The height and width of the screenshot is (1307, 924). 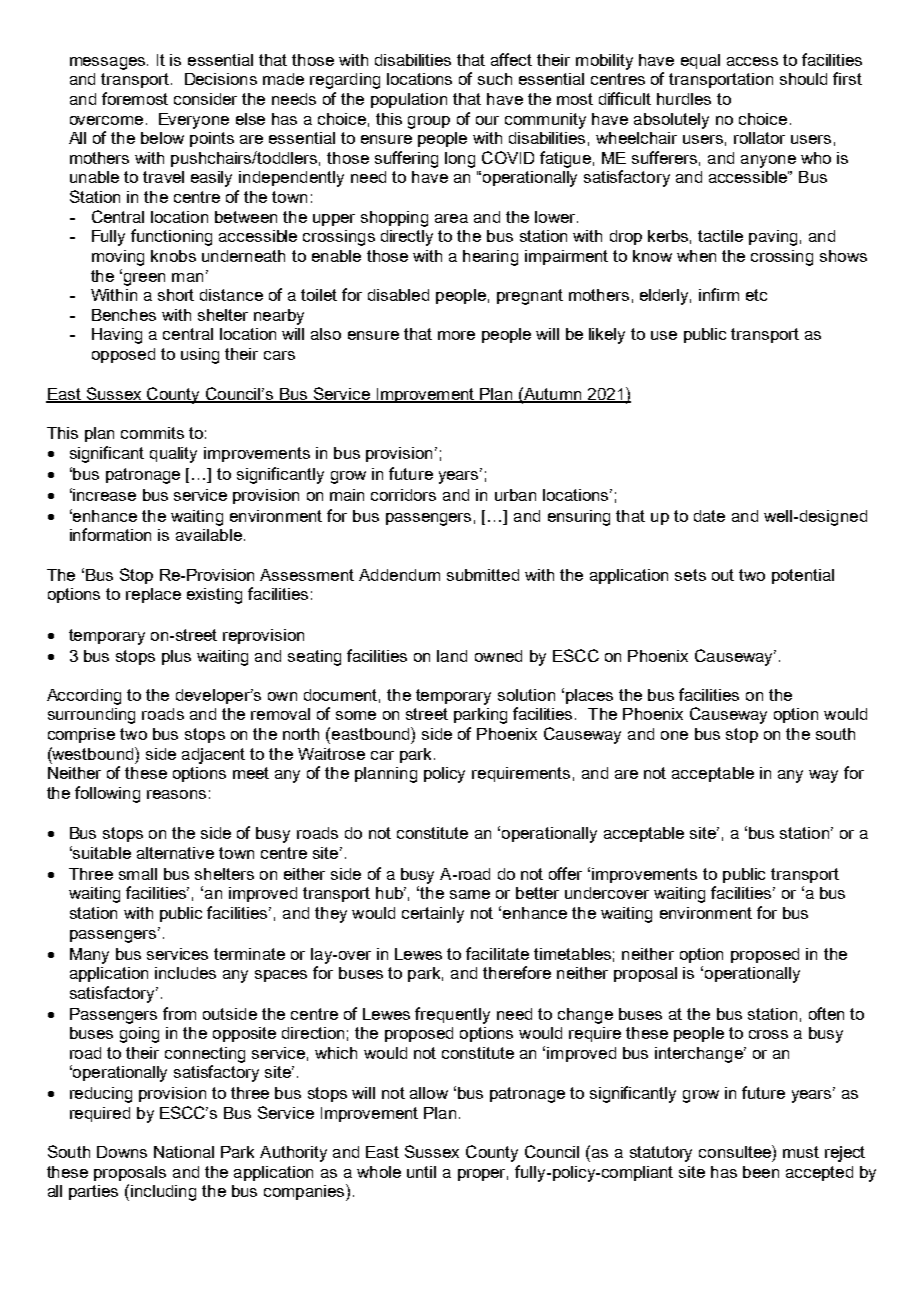 What do you see at coordinates (483, 1175) in the screenshot?
I see `proper` at bounding box center [483, 1175].
